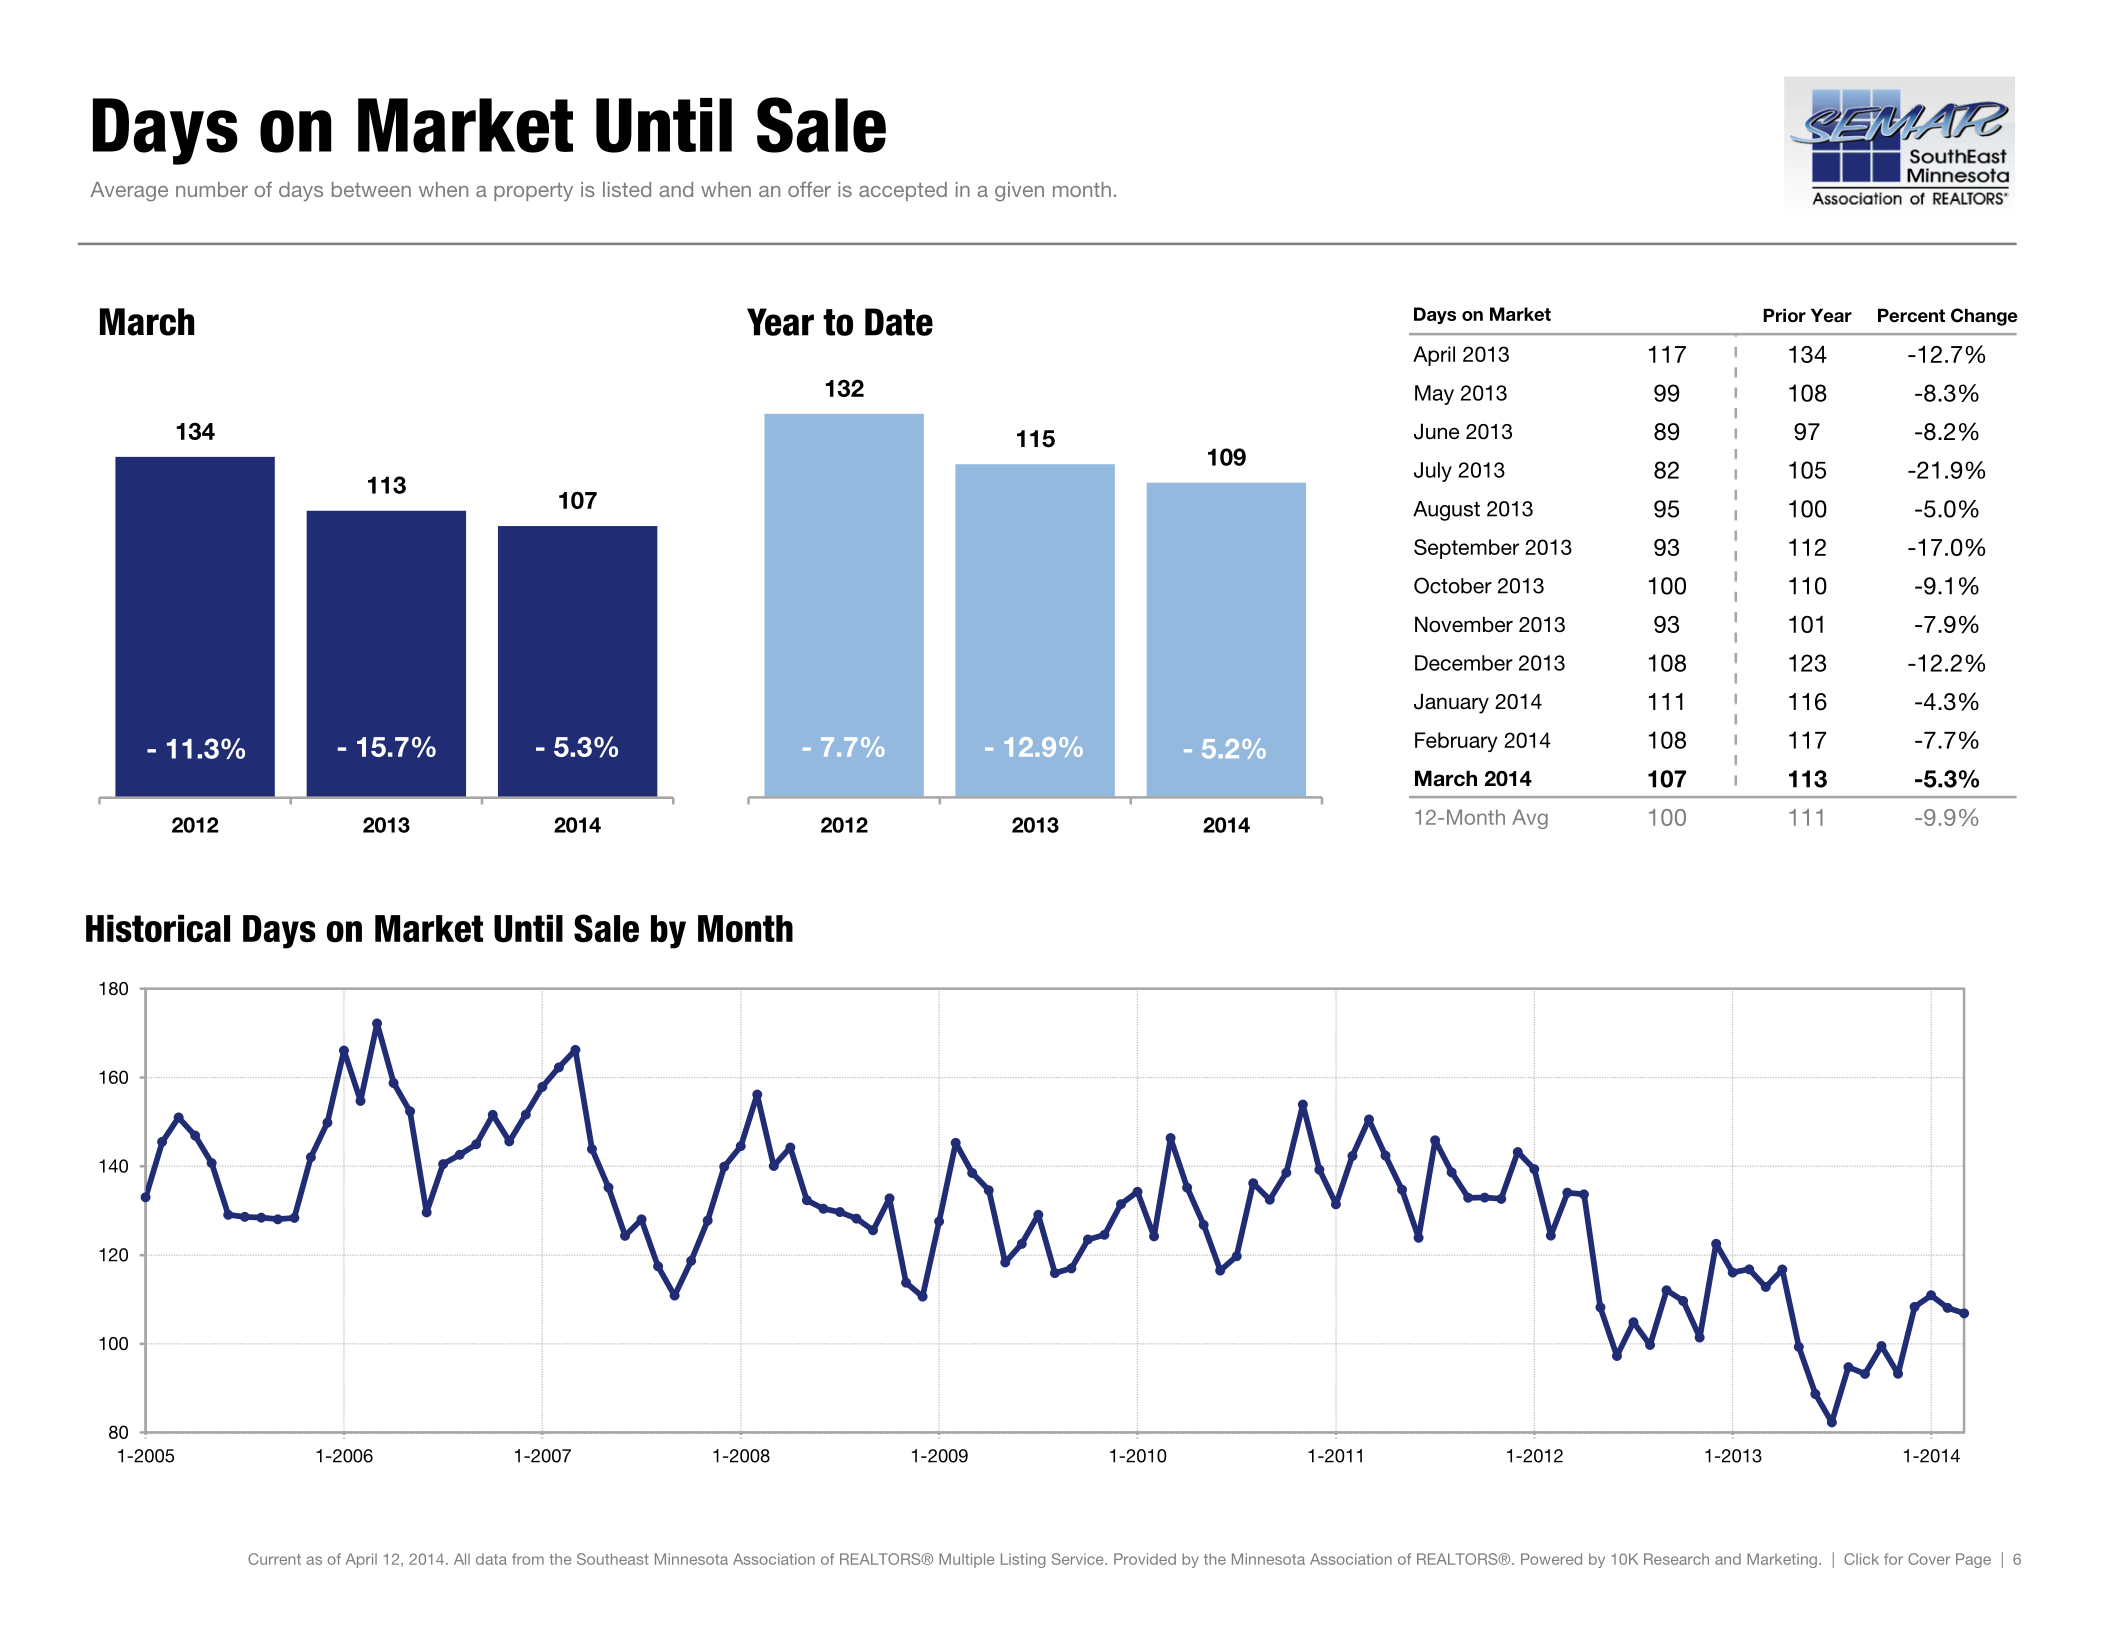 This image has width=2104, height=1626. Describe the element at coordinates (1530, 819) in the image. I see `Avg` at that location.
